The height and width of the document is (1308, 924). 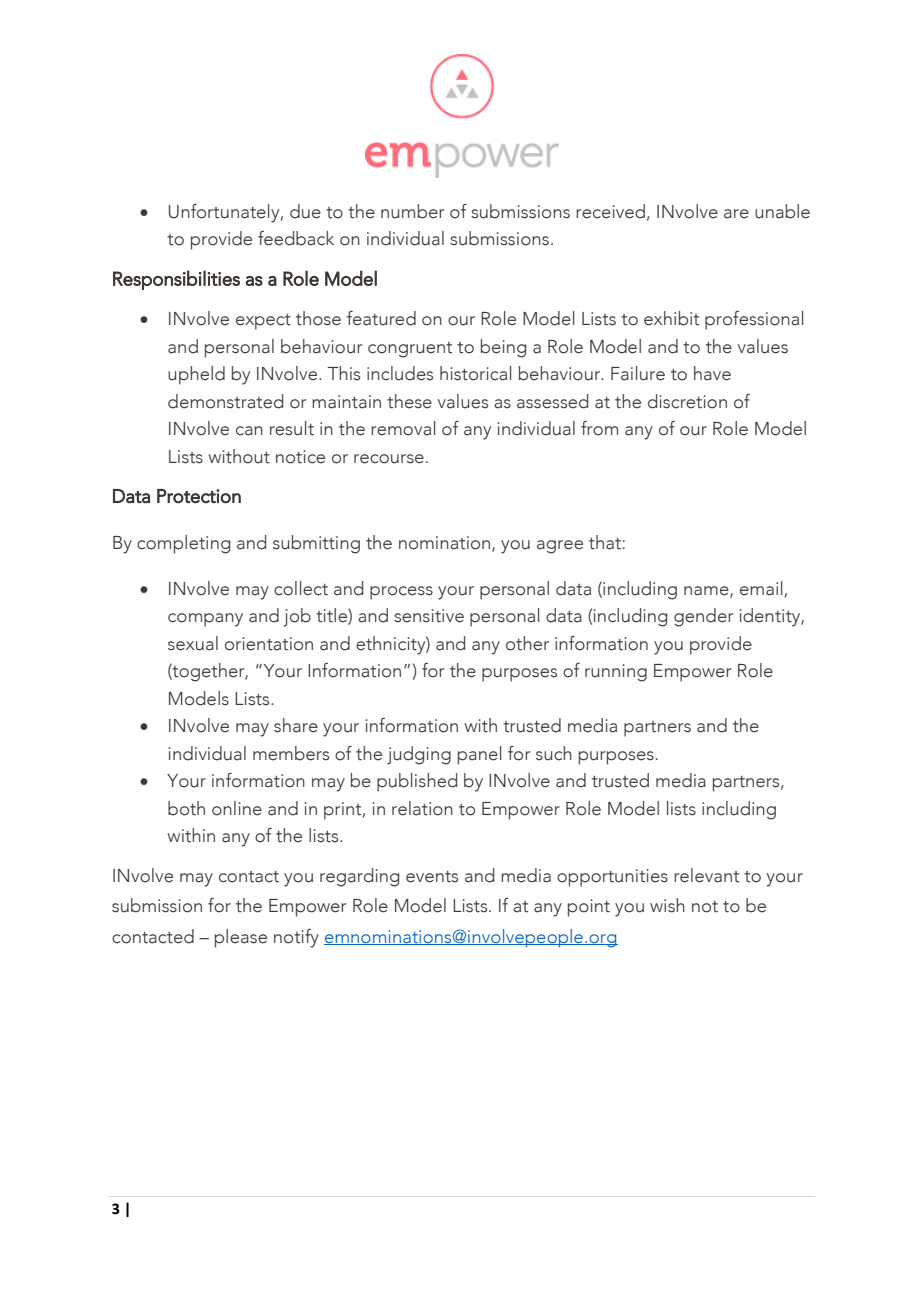 I want to click on collect, so click(x=301, y=588).
